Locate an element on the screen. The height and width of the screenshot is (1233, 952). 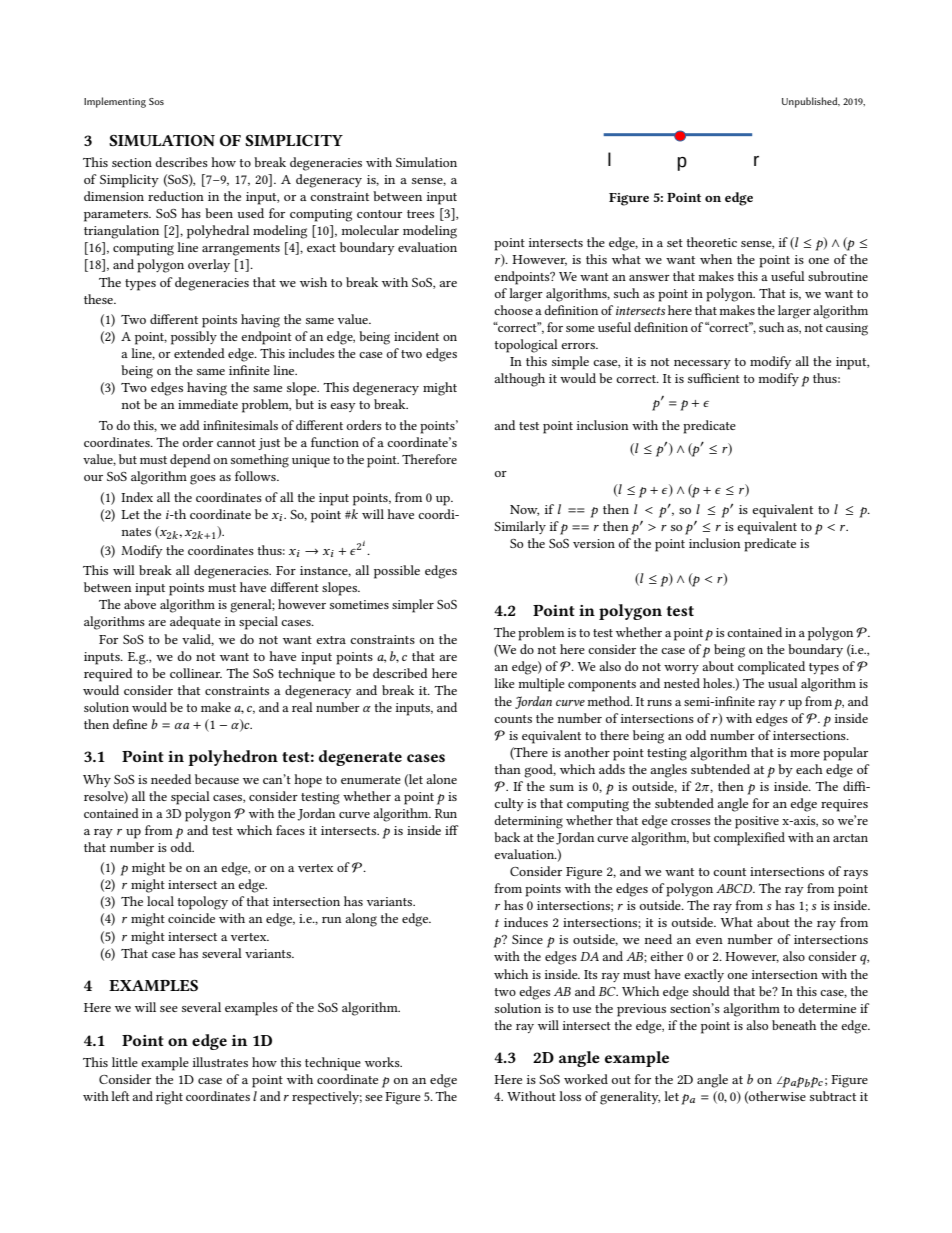
Unpublished is located at coordinates (811, 102).
